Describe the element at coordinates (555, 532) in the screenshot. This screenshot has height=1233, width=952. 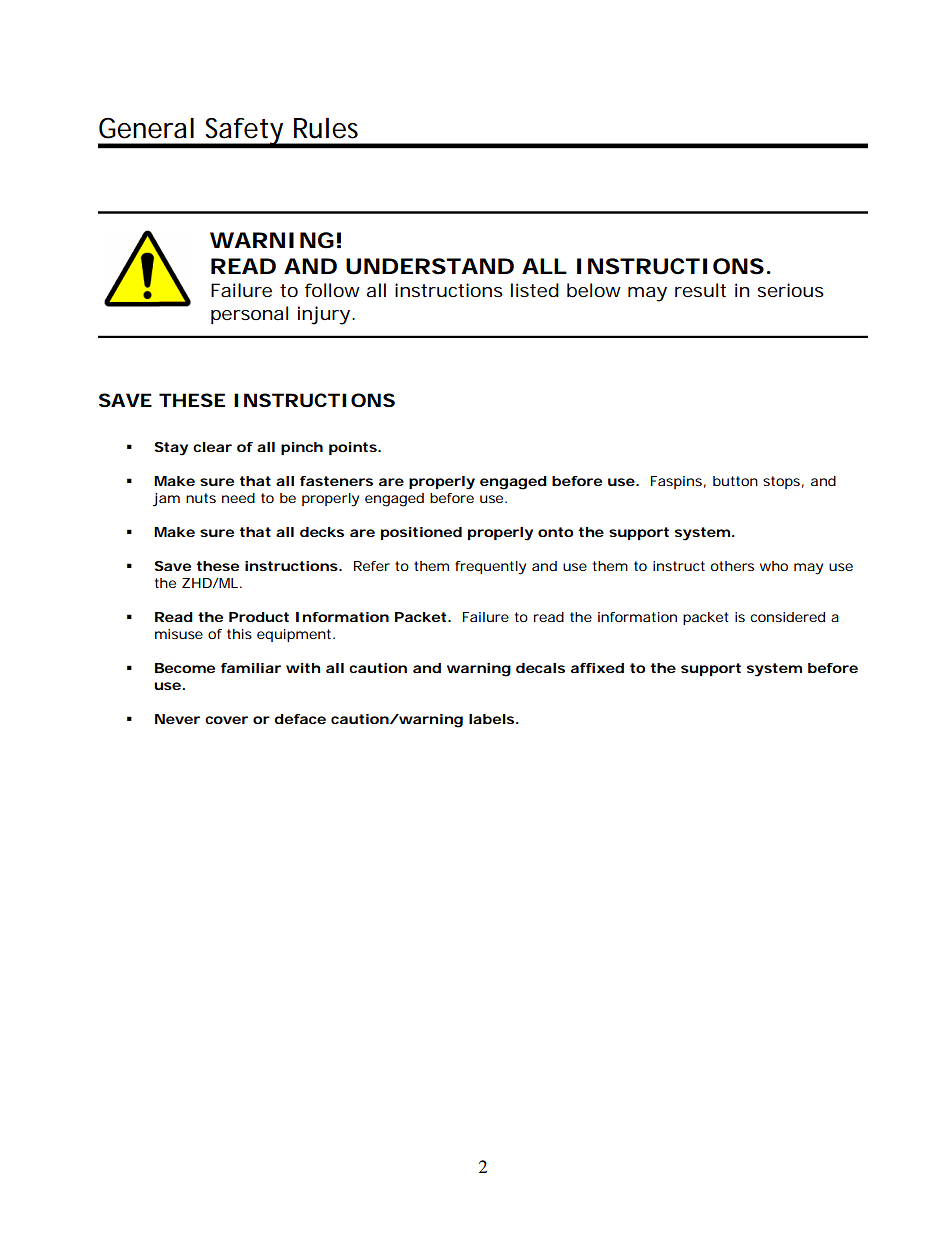
I see `onto` at that location.
